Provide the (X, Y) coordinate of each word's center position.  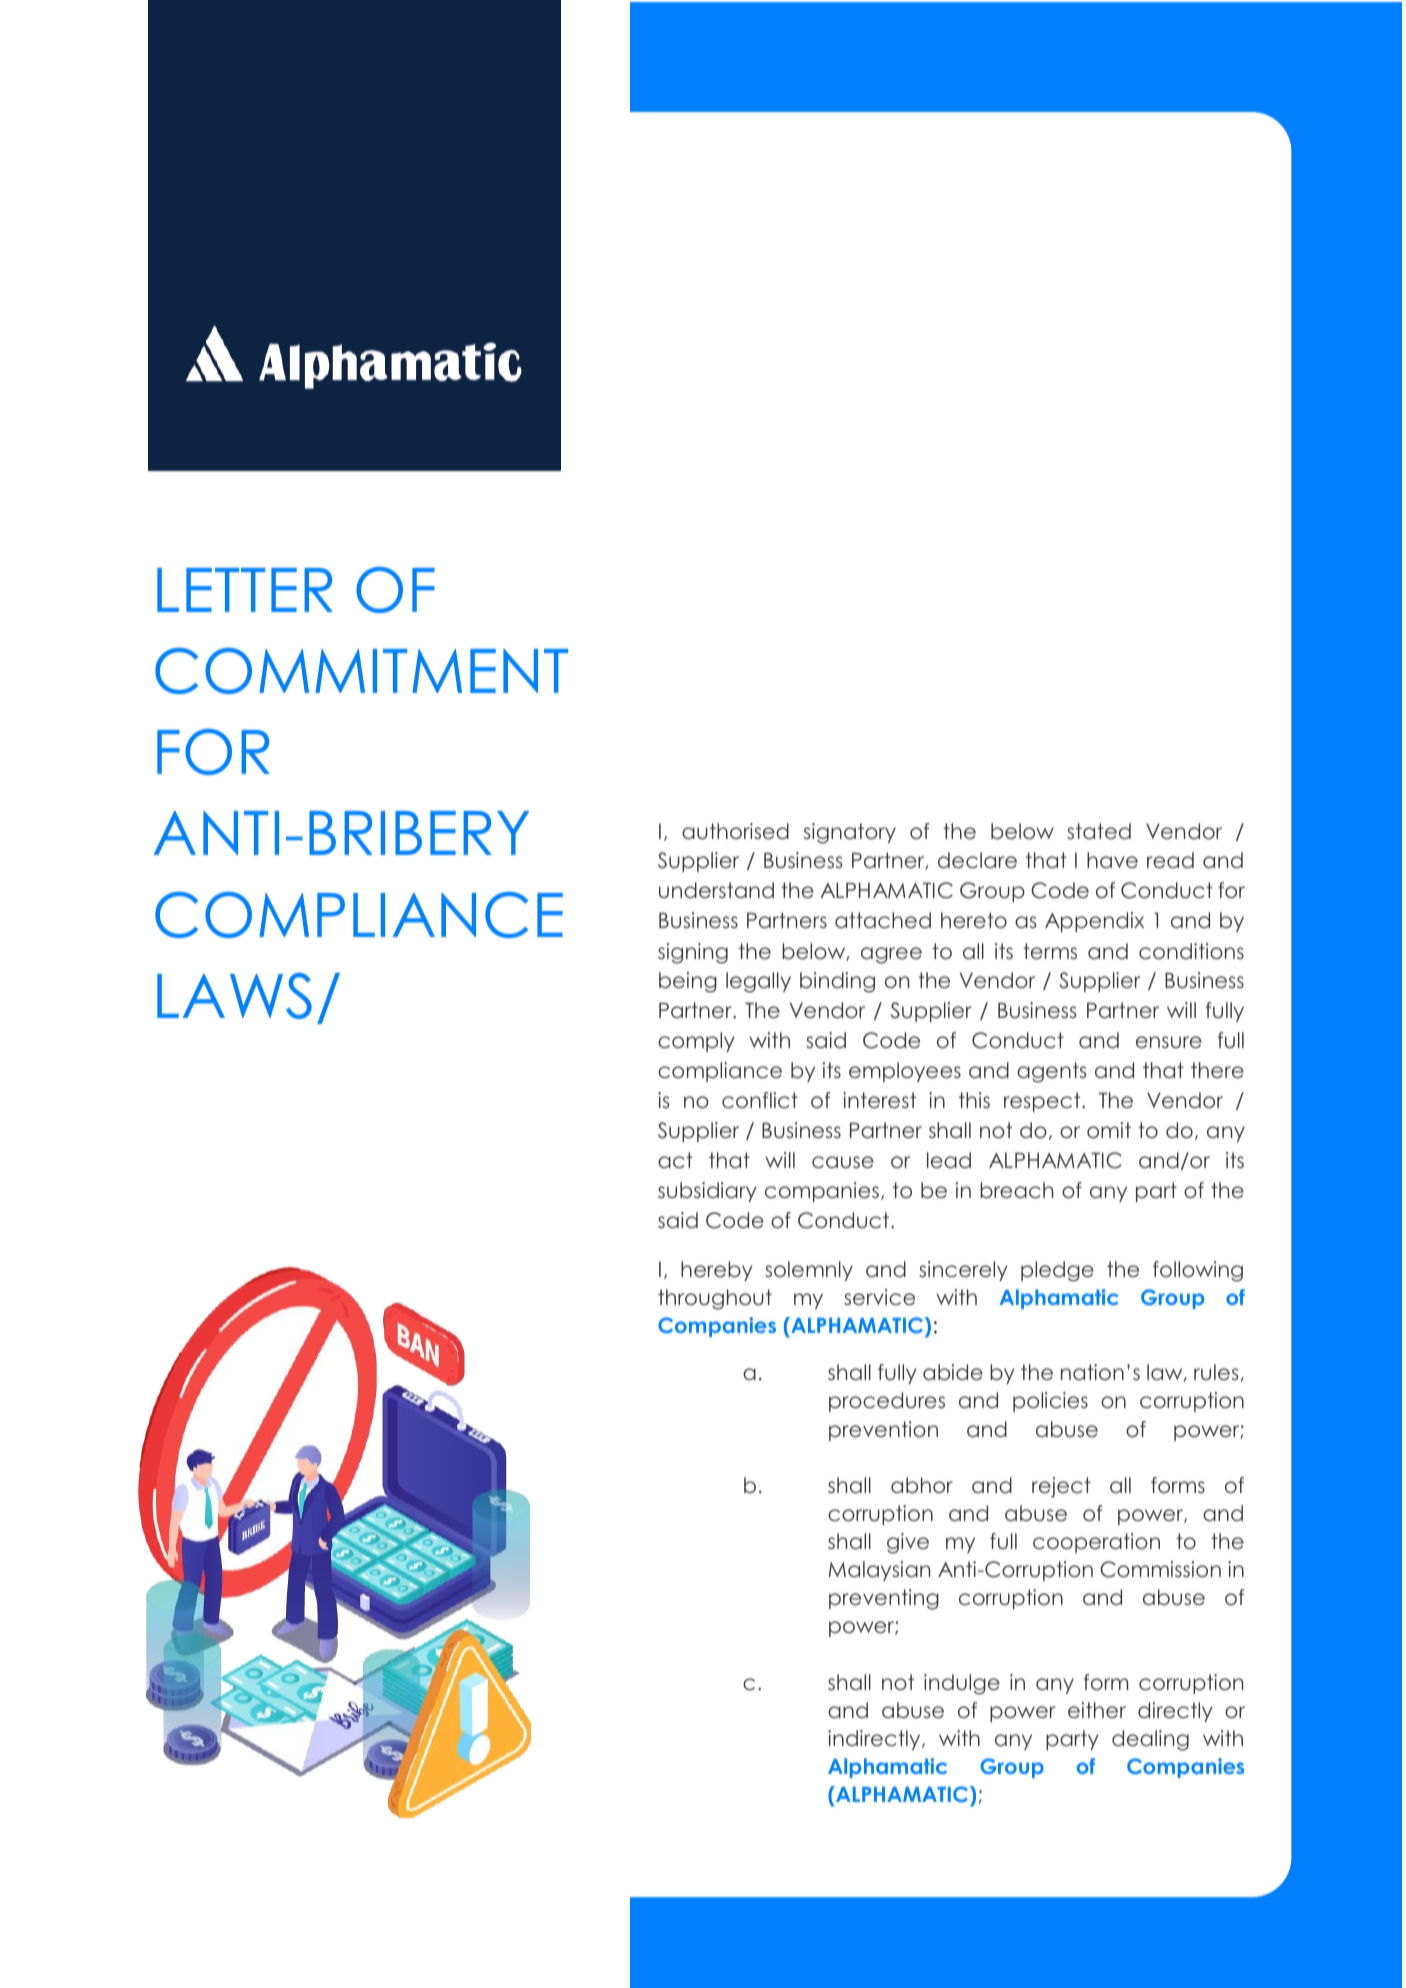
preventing (884, 1599)
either (1097, 1710)
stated (1099, 831)
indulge (962, 1684)
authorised (735, 831)
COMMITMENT (361, 671)
